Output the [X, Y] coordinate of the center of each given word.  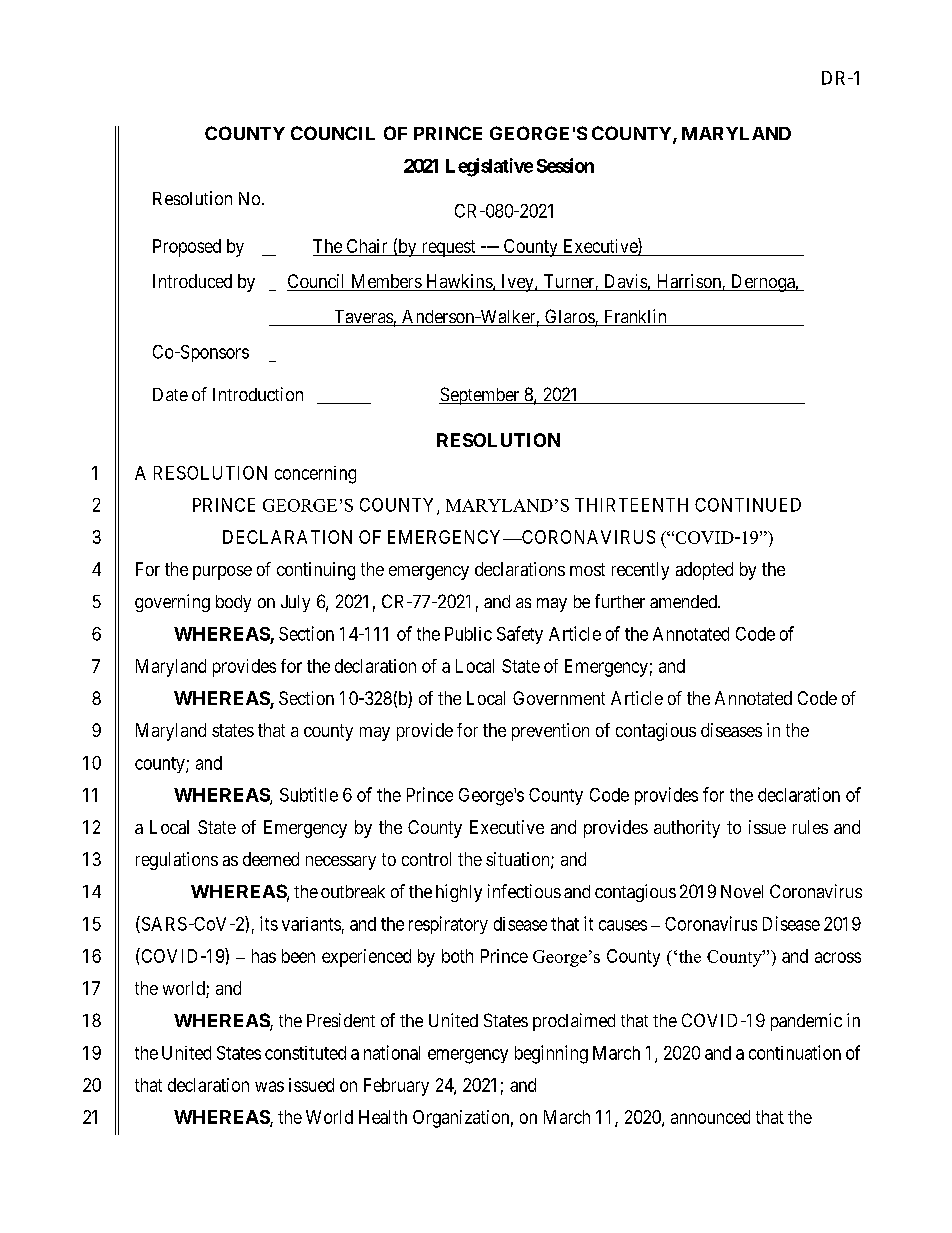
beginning [551, 1054]
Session [565, 165]
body [233, 603]
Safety [520, 635]
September [480, 396]
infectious [524, 891]
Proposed [187, 248]
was [269, 1086]
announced [710, 1117]
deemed [271, 859]
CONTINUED [748, 505]
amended [684, 601]
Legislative [489, 167]
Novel [742, 891]
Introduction [258, 394]
